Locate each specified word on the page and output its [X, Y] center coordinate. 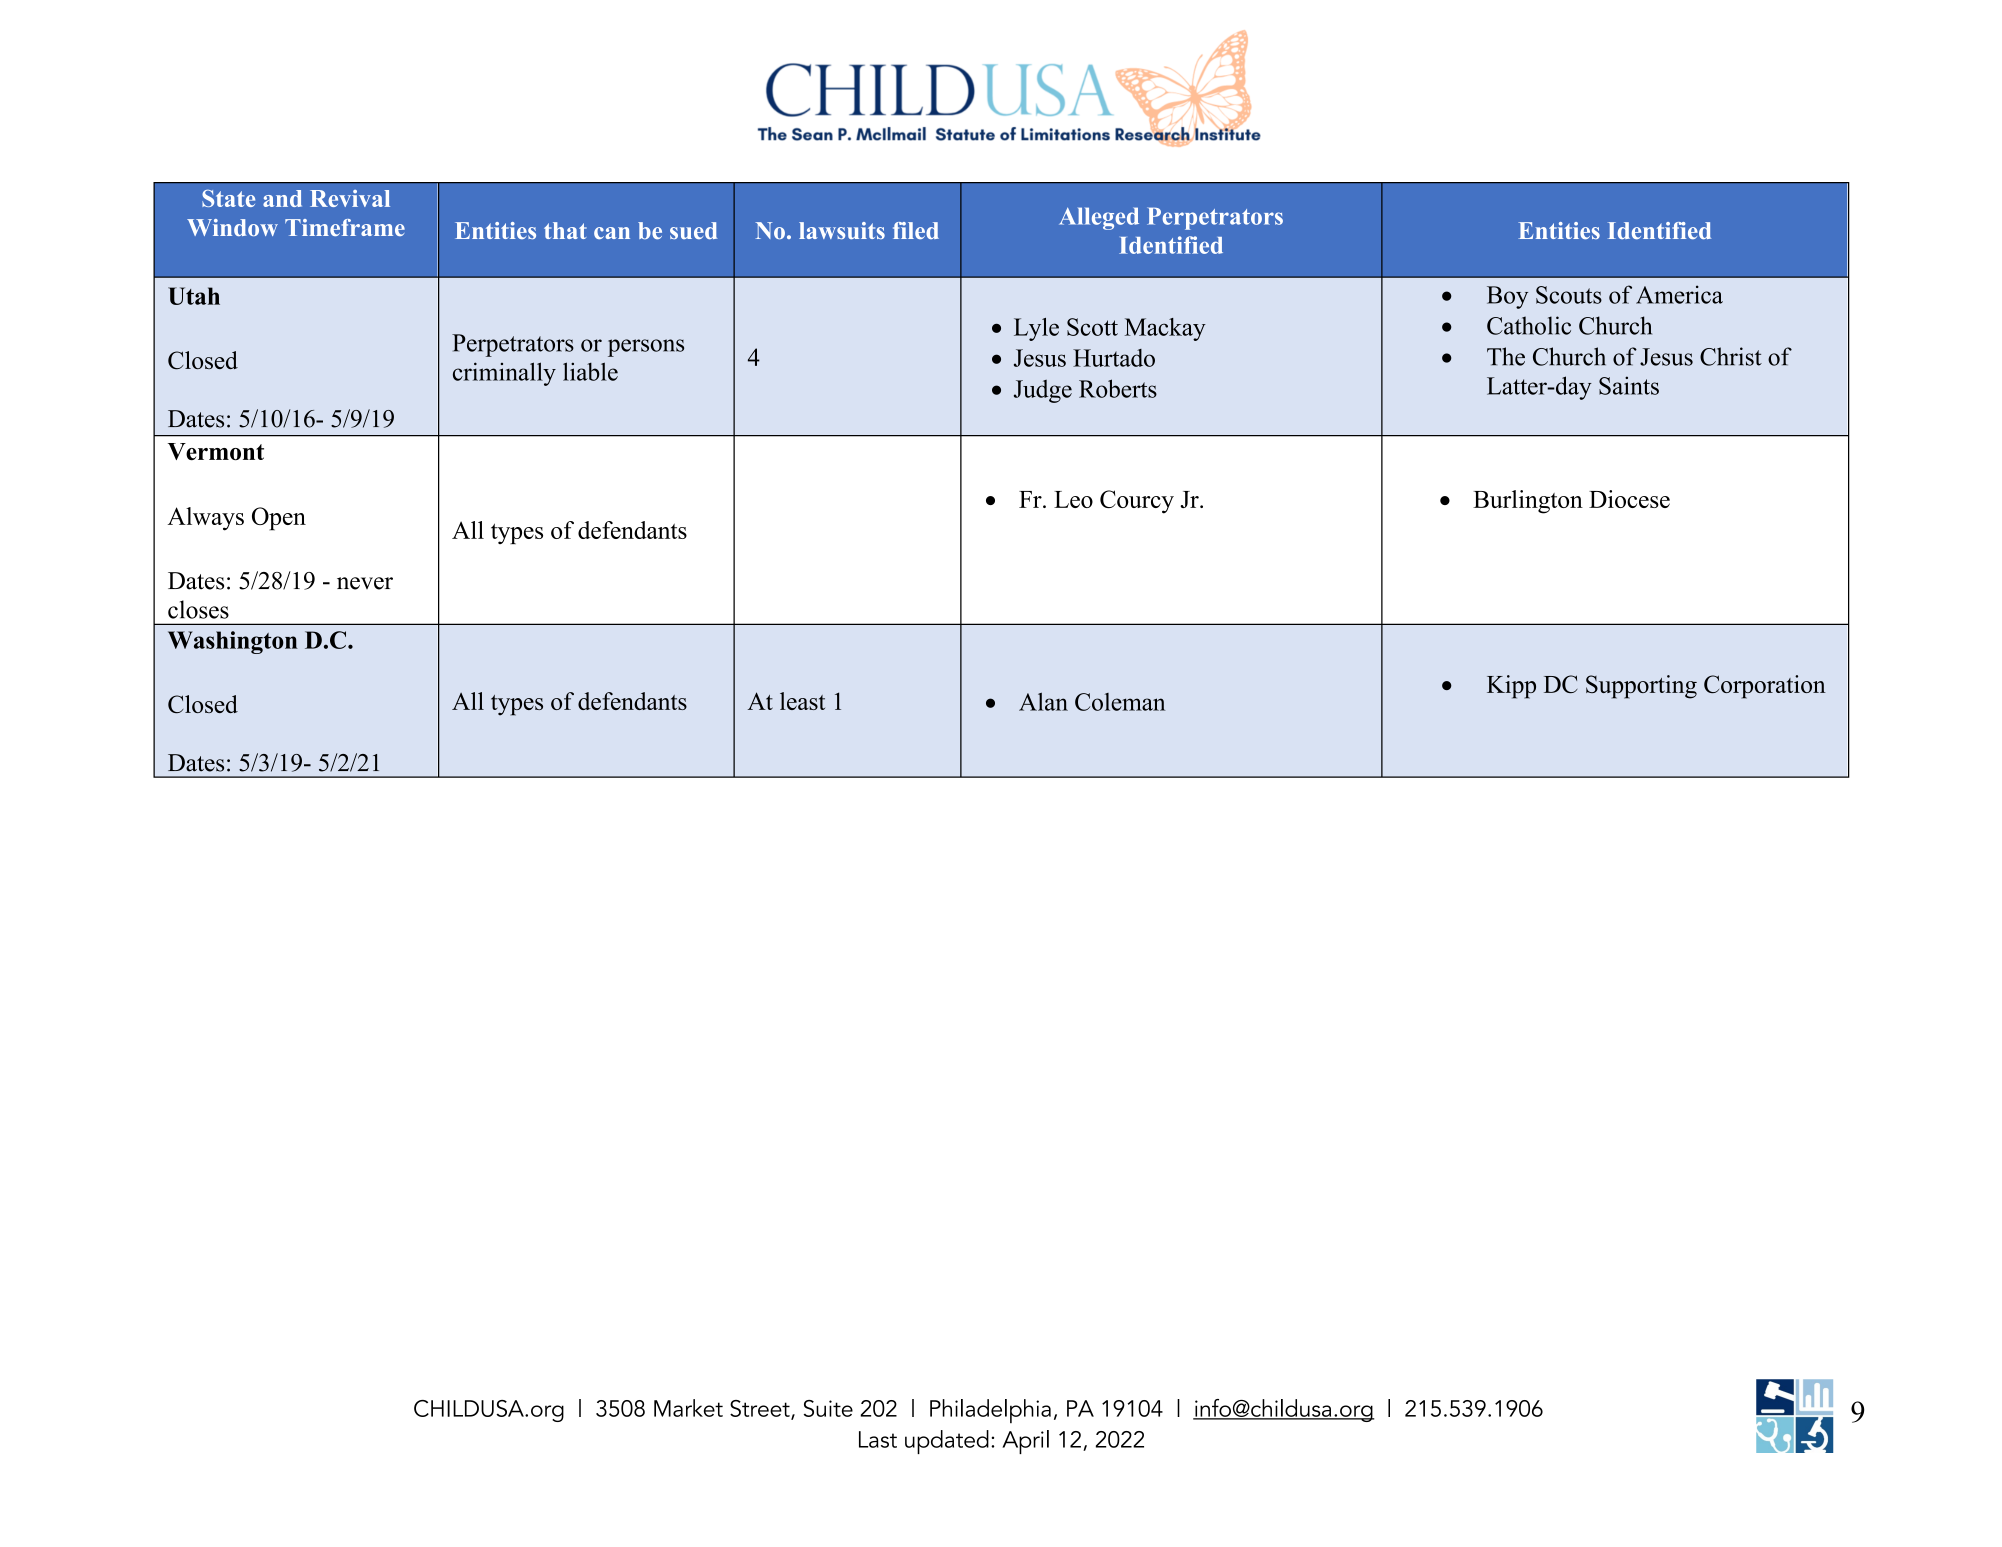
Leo [1073, 499]
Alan [1043, 702]
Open [279, 519]
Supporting [1641, 687]
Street [761, 1409]
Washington [233, 642]
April [1025, 1442]
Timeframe [345, 227]
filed [916, 230]
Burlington [1528, 502]
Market [688, 1408]
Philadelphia [990, 1411]
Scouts [1569, 295]
